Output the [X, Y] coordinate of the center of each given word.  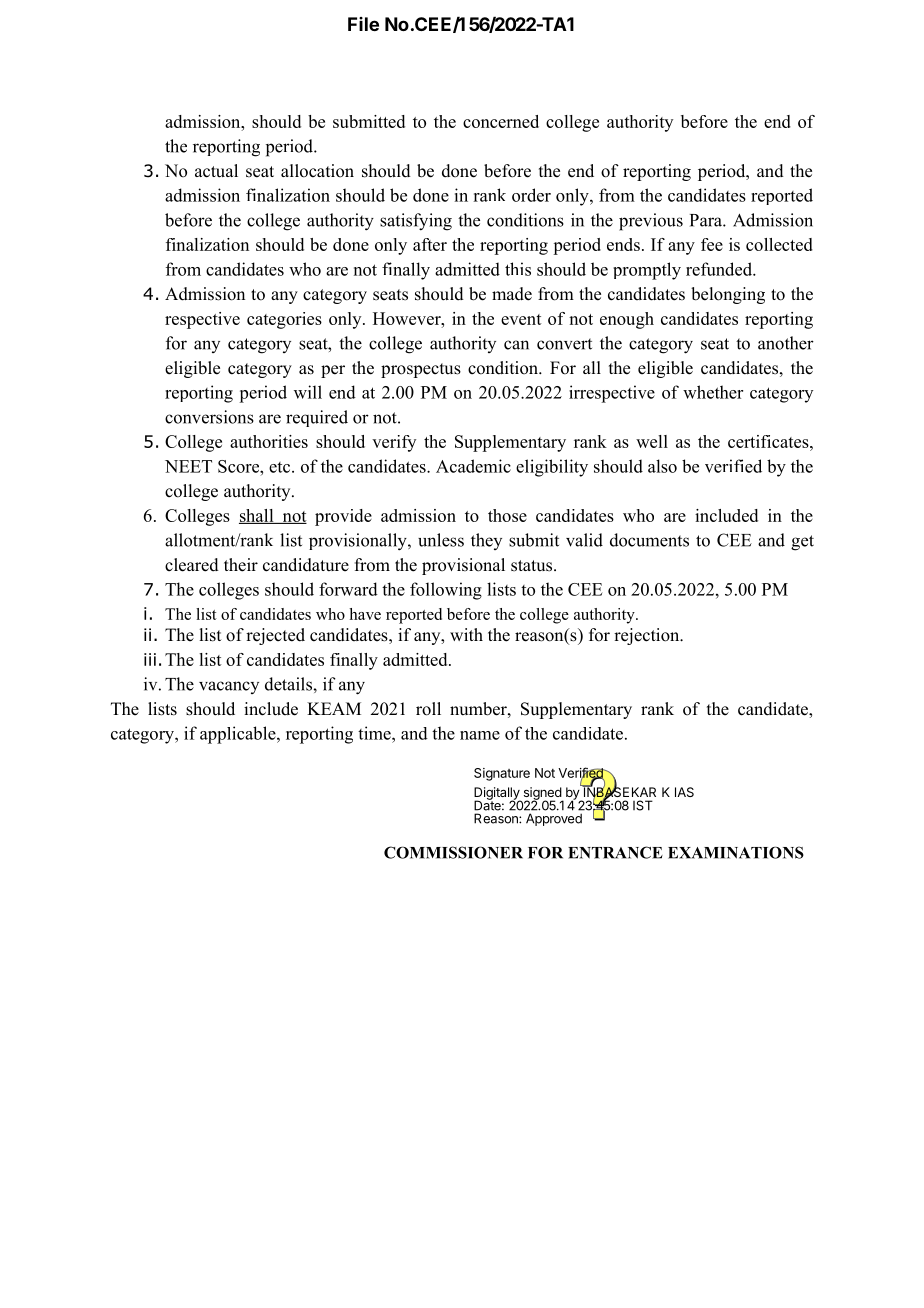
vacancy [229, 687]
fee [712, 244]
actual [216, 171]
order [531, 195]
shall [257, 516]
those [507, 515]
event [521, 319]
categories [284, 320]
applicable [239, 735]
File [363, 24]
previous [651, 222]
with [466, 634]
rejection [648, 636]
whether [713, 392]
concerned [501, 121]
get [802, 543]
